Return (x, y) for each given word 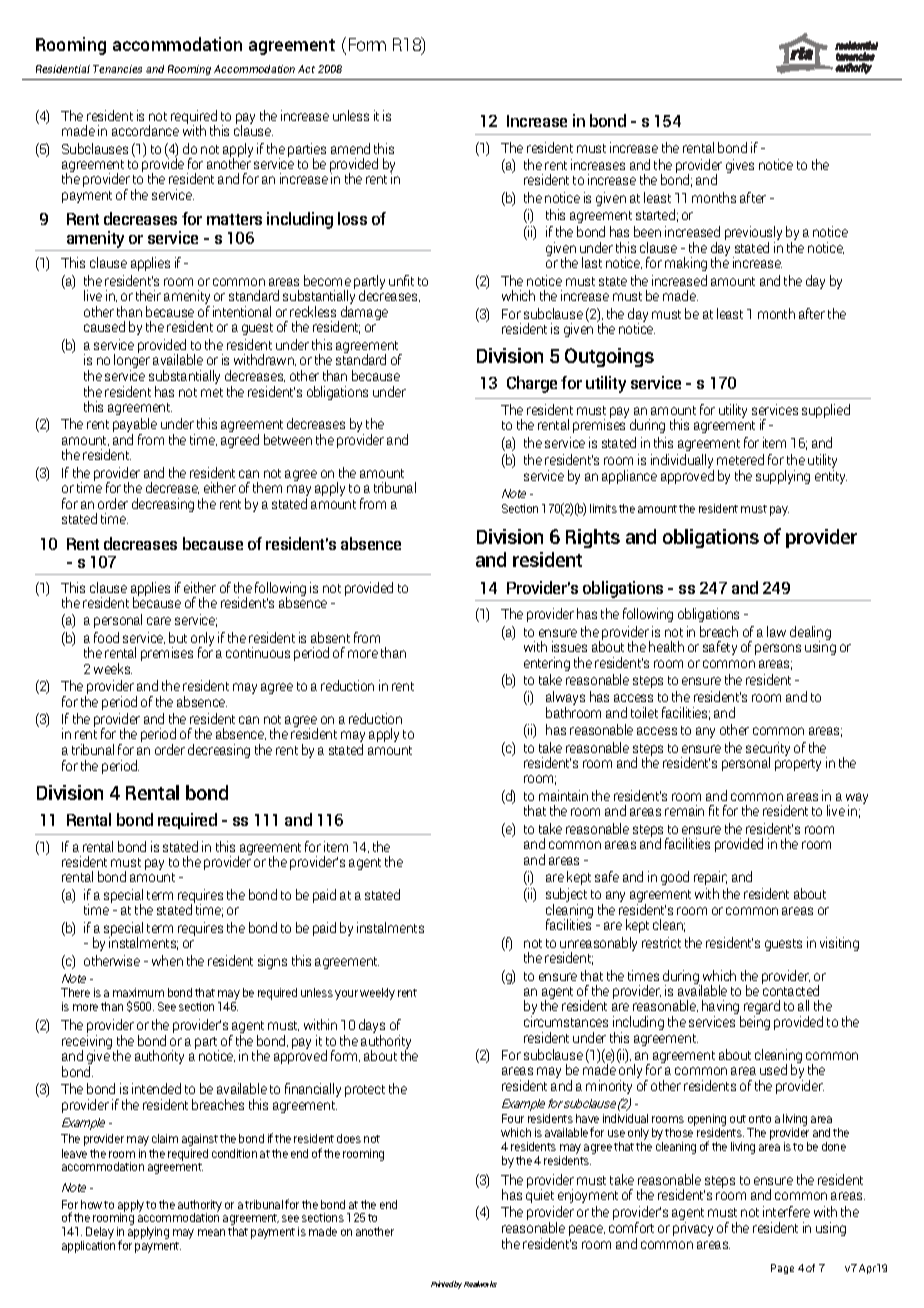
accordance (145, 130)
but (178, 637)
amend (350, 148)
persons (778, 649)
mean (211, 1232)
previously (753, 234)
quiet (540, 1195)
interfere (786, 1211)
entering (547, 664)
